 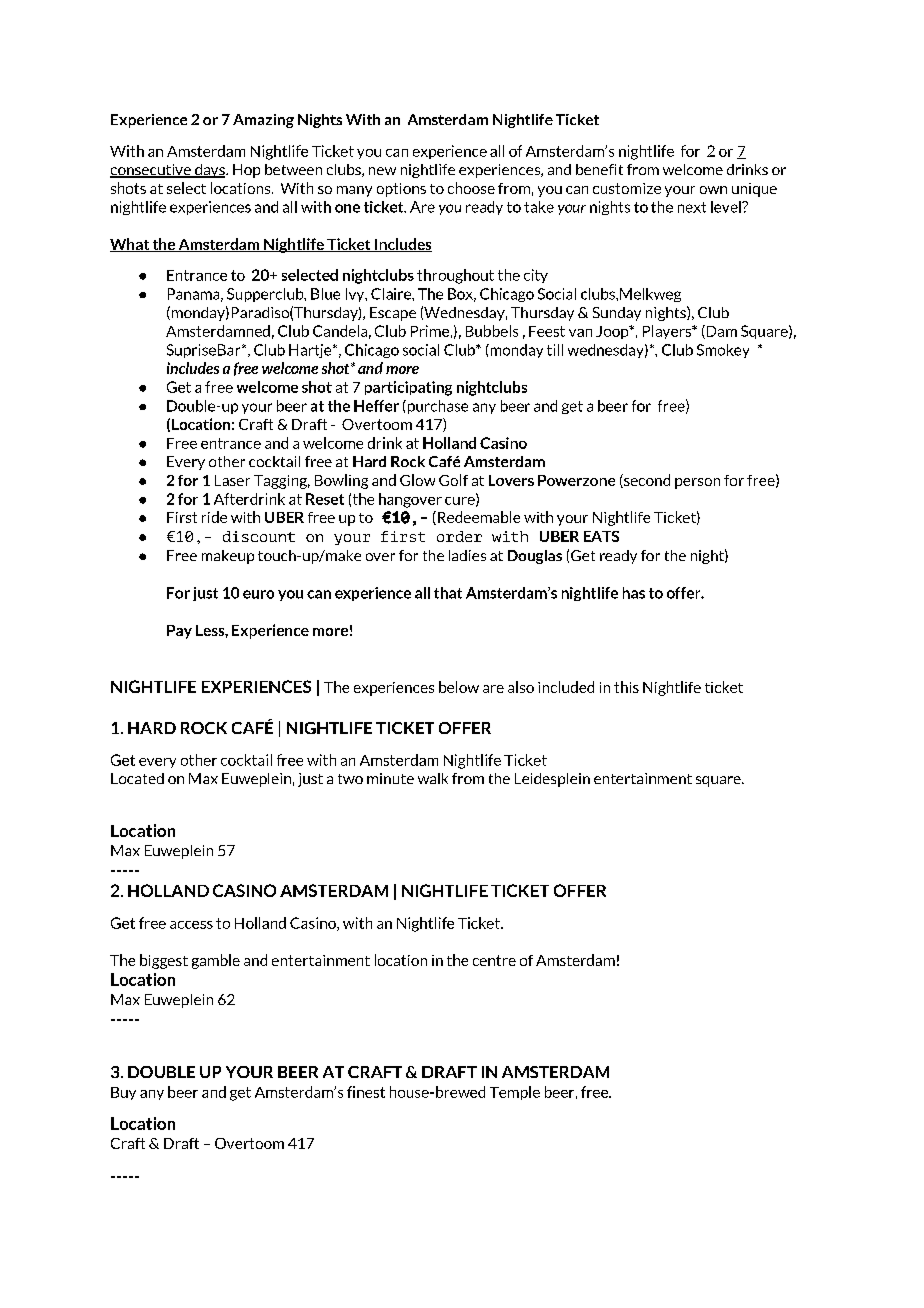 I want to click on Located, so click(x=137, y=778).
